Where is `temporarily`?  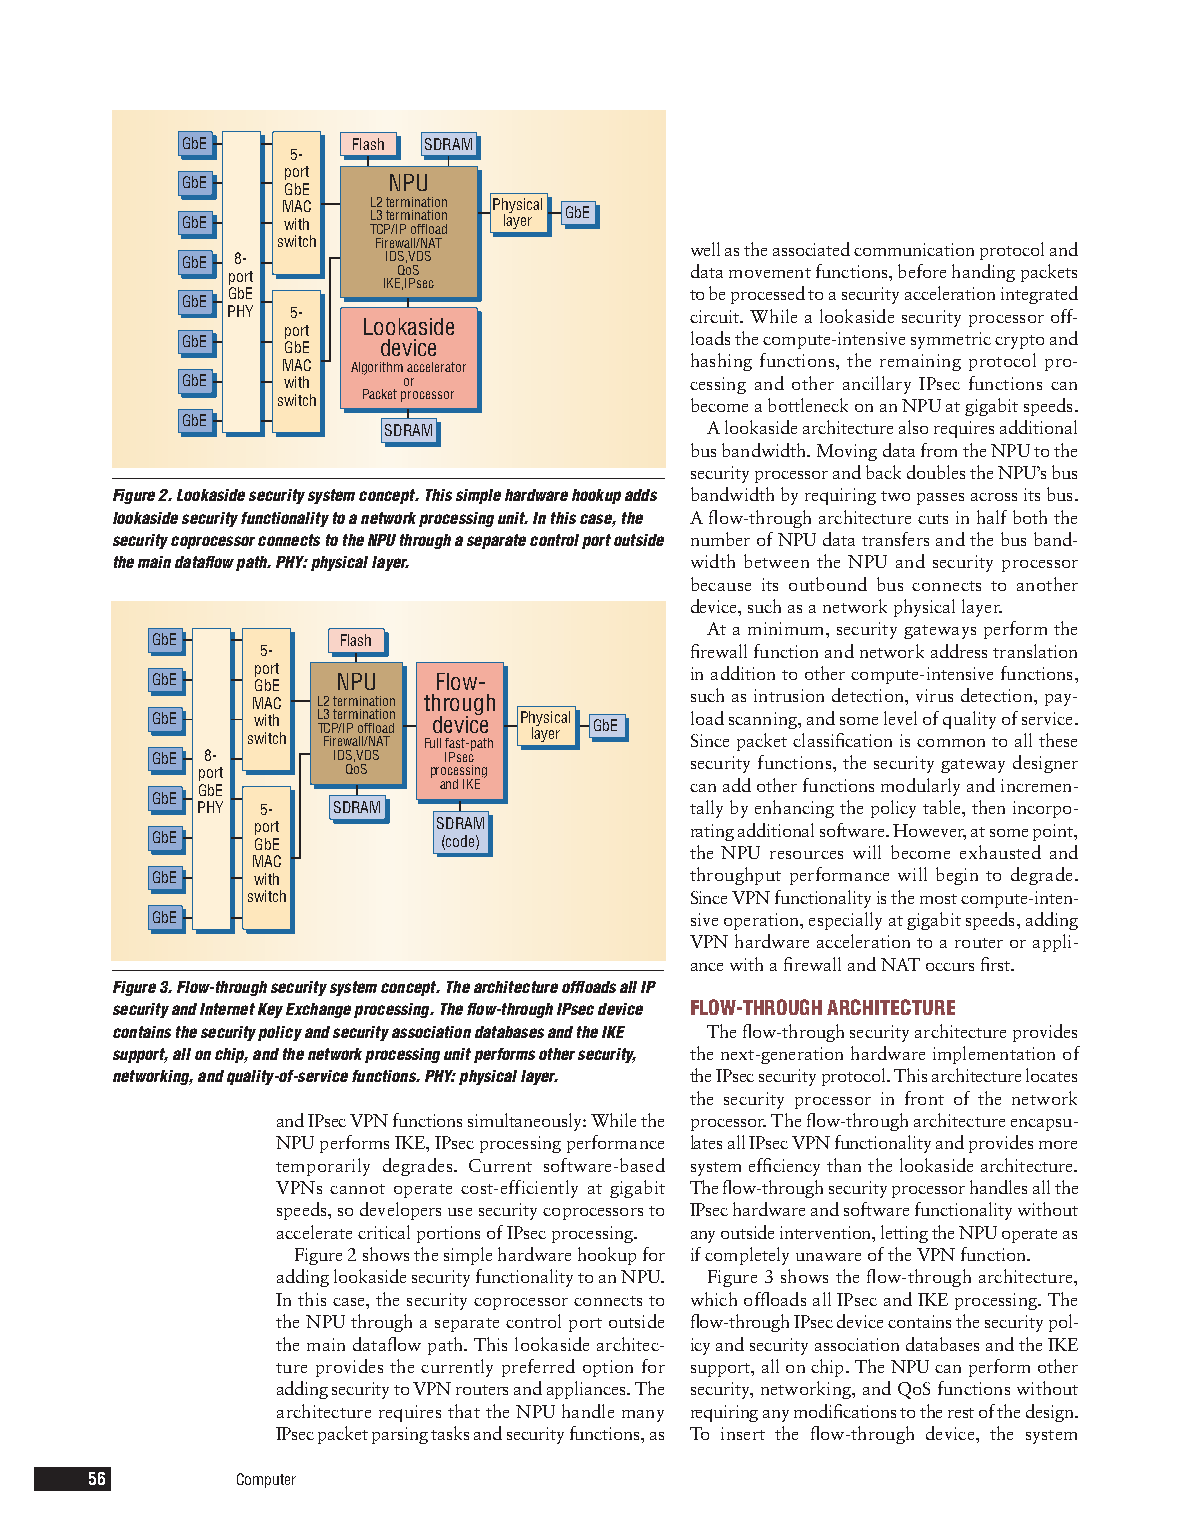 temporarily is located at coordinates (323, 1167).
